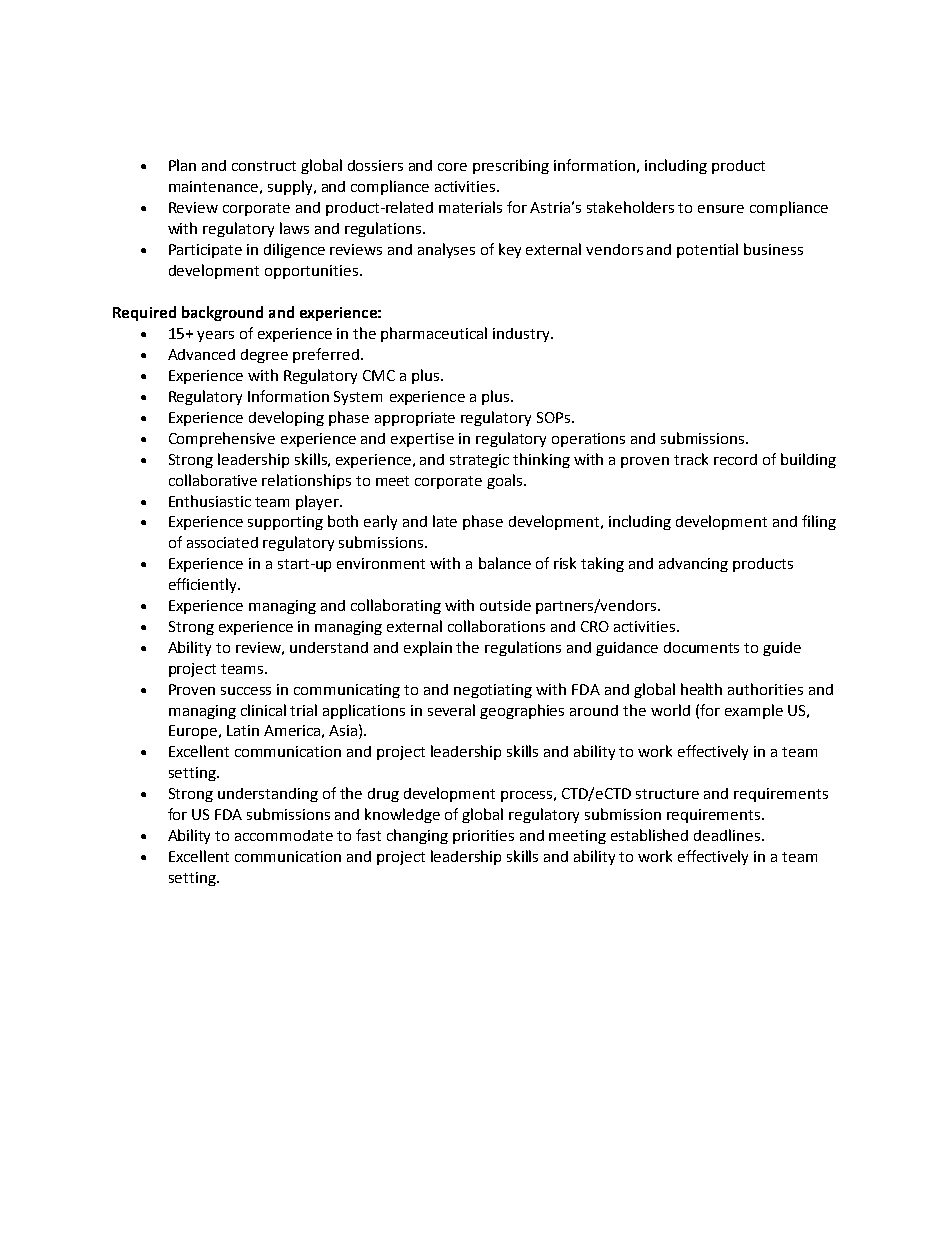 Image resolution: width=952 pixels, height=1233 pixels. What do you see at coordinates (522, 335) in the screenshot?
I see `industry` at bounding box center [522, 335].
